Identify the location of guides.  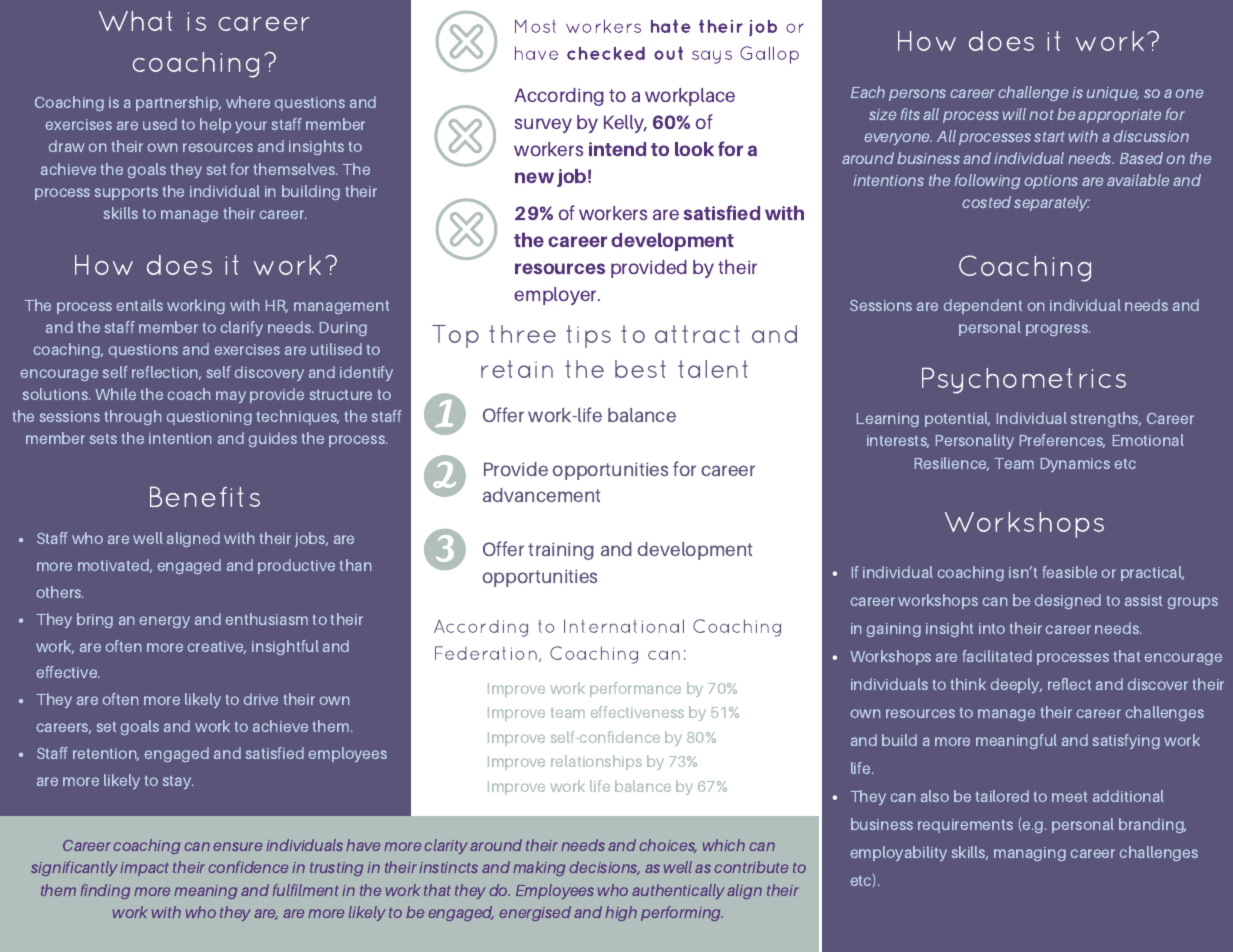
(272, 439).
